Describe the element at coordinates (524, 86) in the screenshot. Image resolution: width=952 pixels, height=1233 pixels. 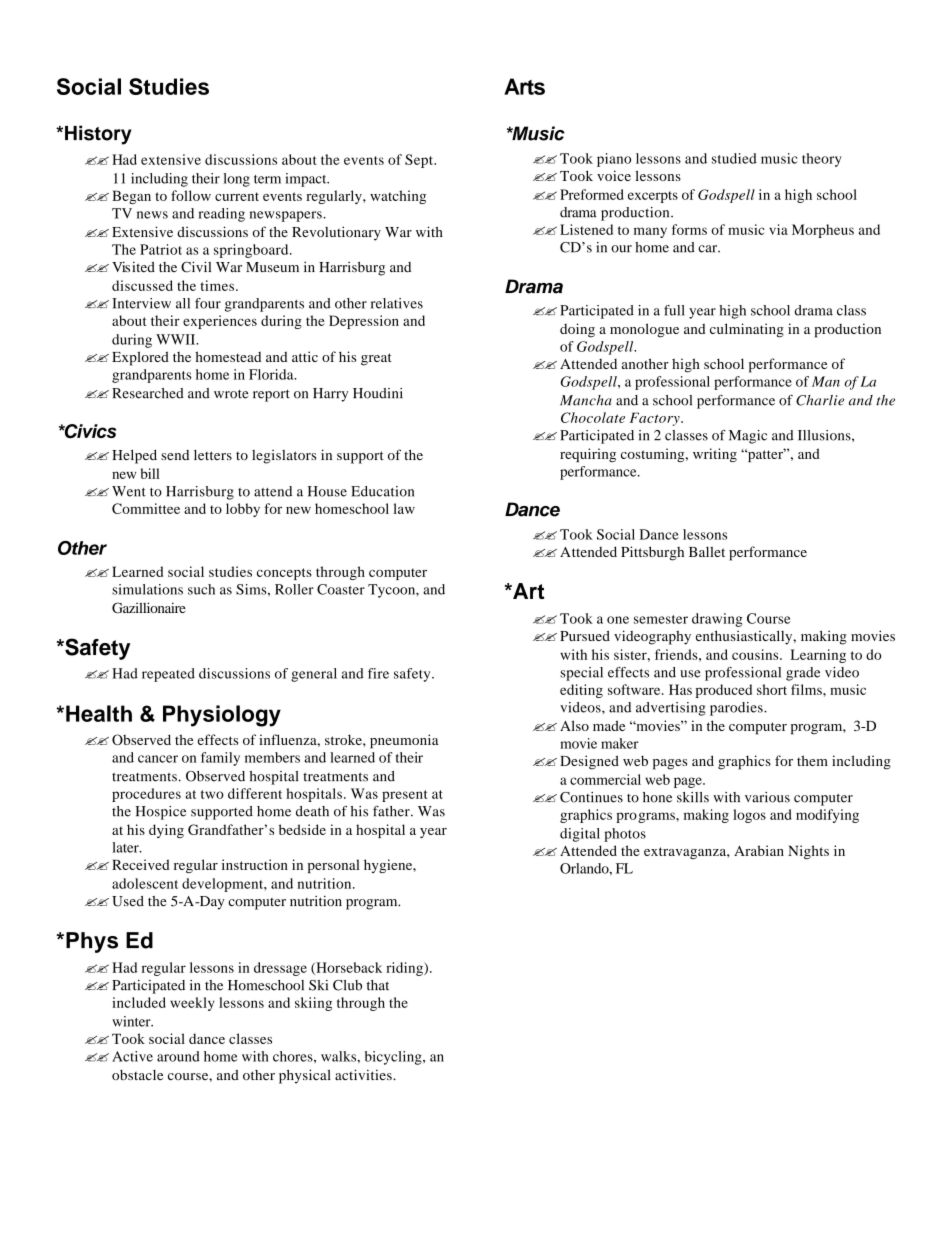
I see `Arts` at that location.
